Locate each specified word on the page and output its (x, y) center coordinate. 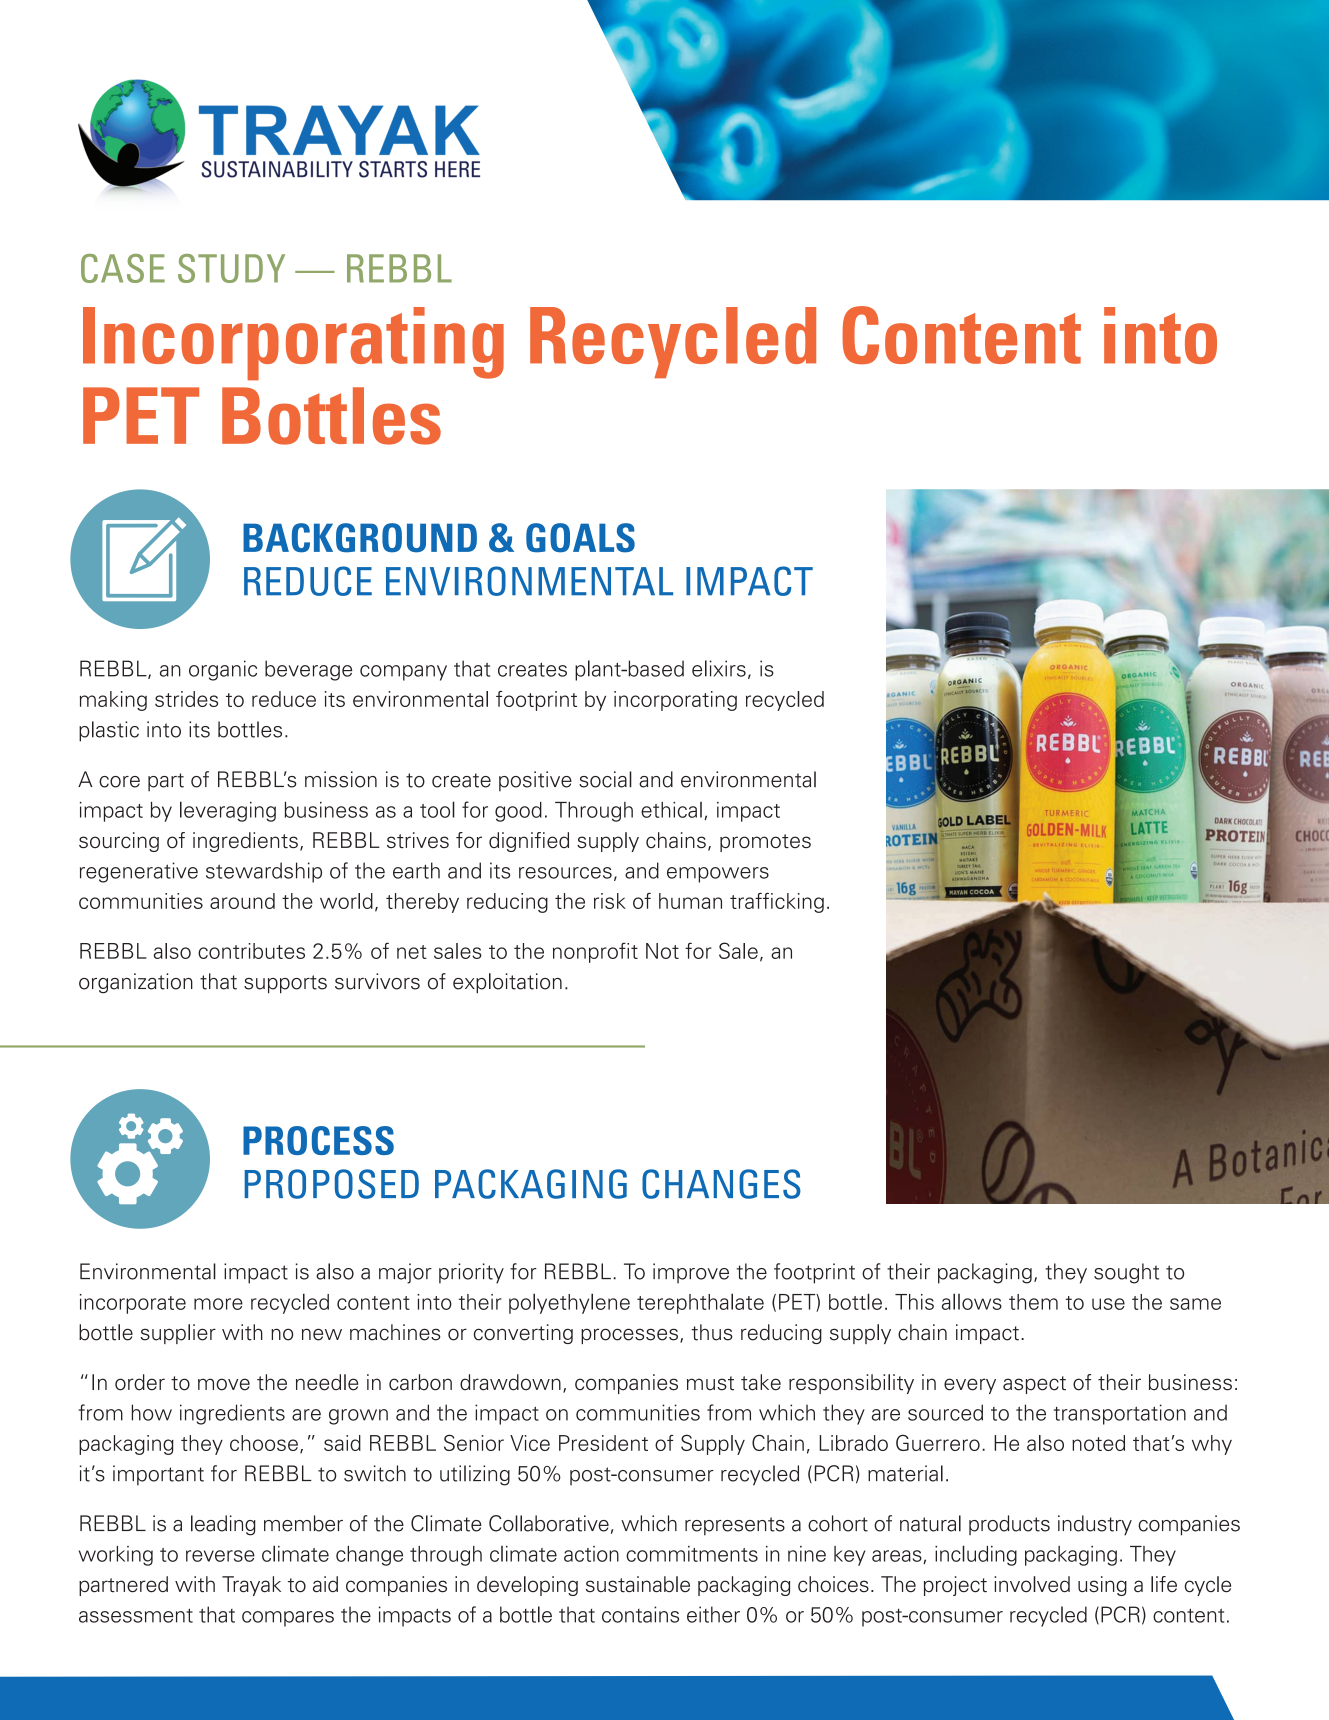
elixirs (719, 668)
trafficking (777, 903)
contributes (251, 951)
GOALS (580, 538)
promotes (765, 843)
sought (1126, 1273)
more (218, 1304)
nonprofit (595, 952)
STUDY (231, 268)
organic (223, 670)
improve (691, 1273)
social (605, 779)
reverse (220, 1556)
